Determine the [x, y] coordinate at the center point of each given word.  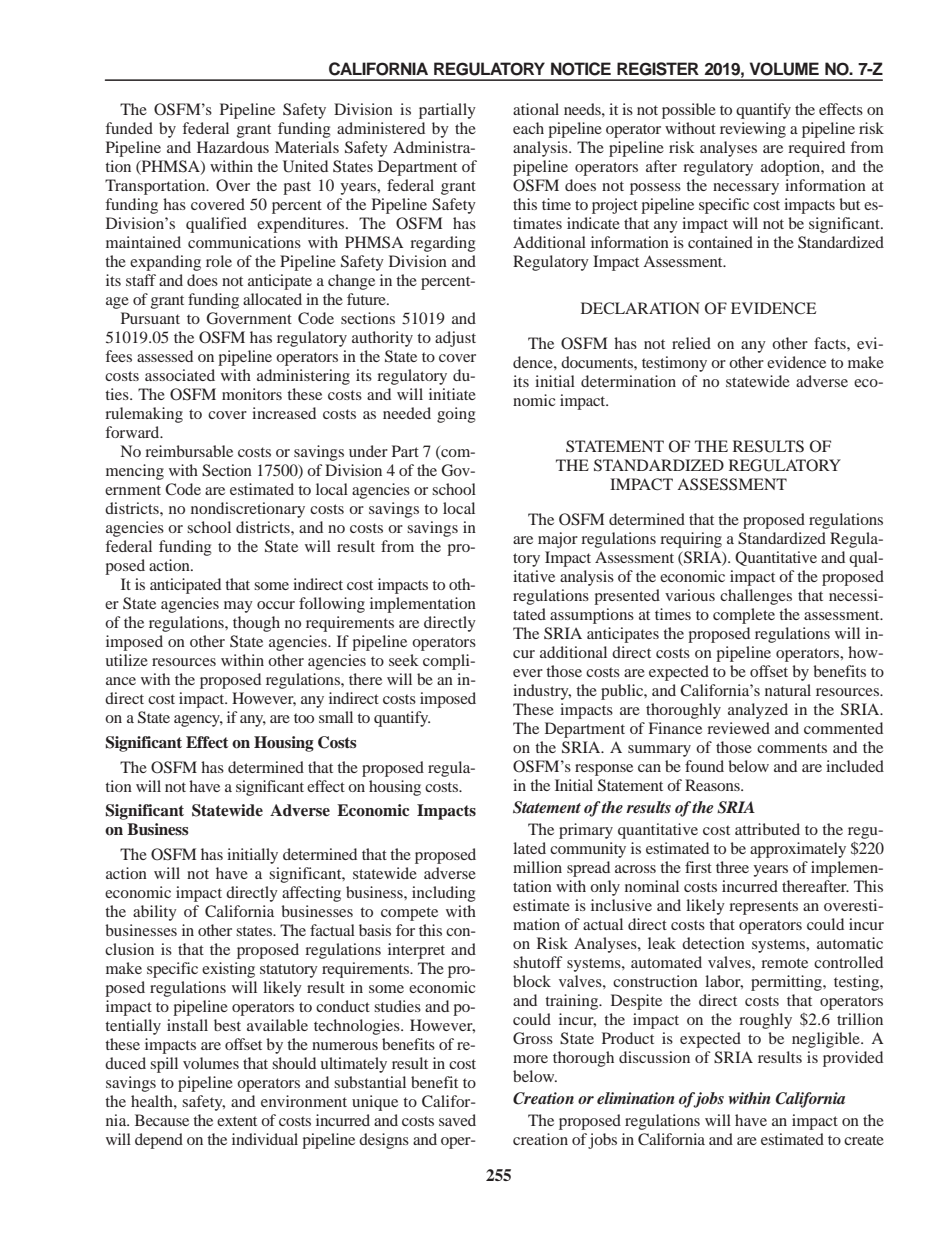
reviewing [753, 130]
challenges [756, 597]
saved [457, 1120]
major [558, 540]
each [528, 128]
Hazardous [233, 147]
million [537, 867]
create [864, 1140]
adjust [455, 339]
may [238, 607]
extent [237, 1121]
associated [180, 375]
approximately [798, 850]
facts [831, 343]
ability [155, 913]
